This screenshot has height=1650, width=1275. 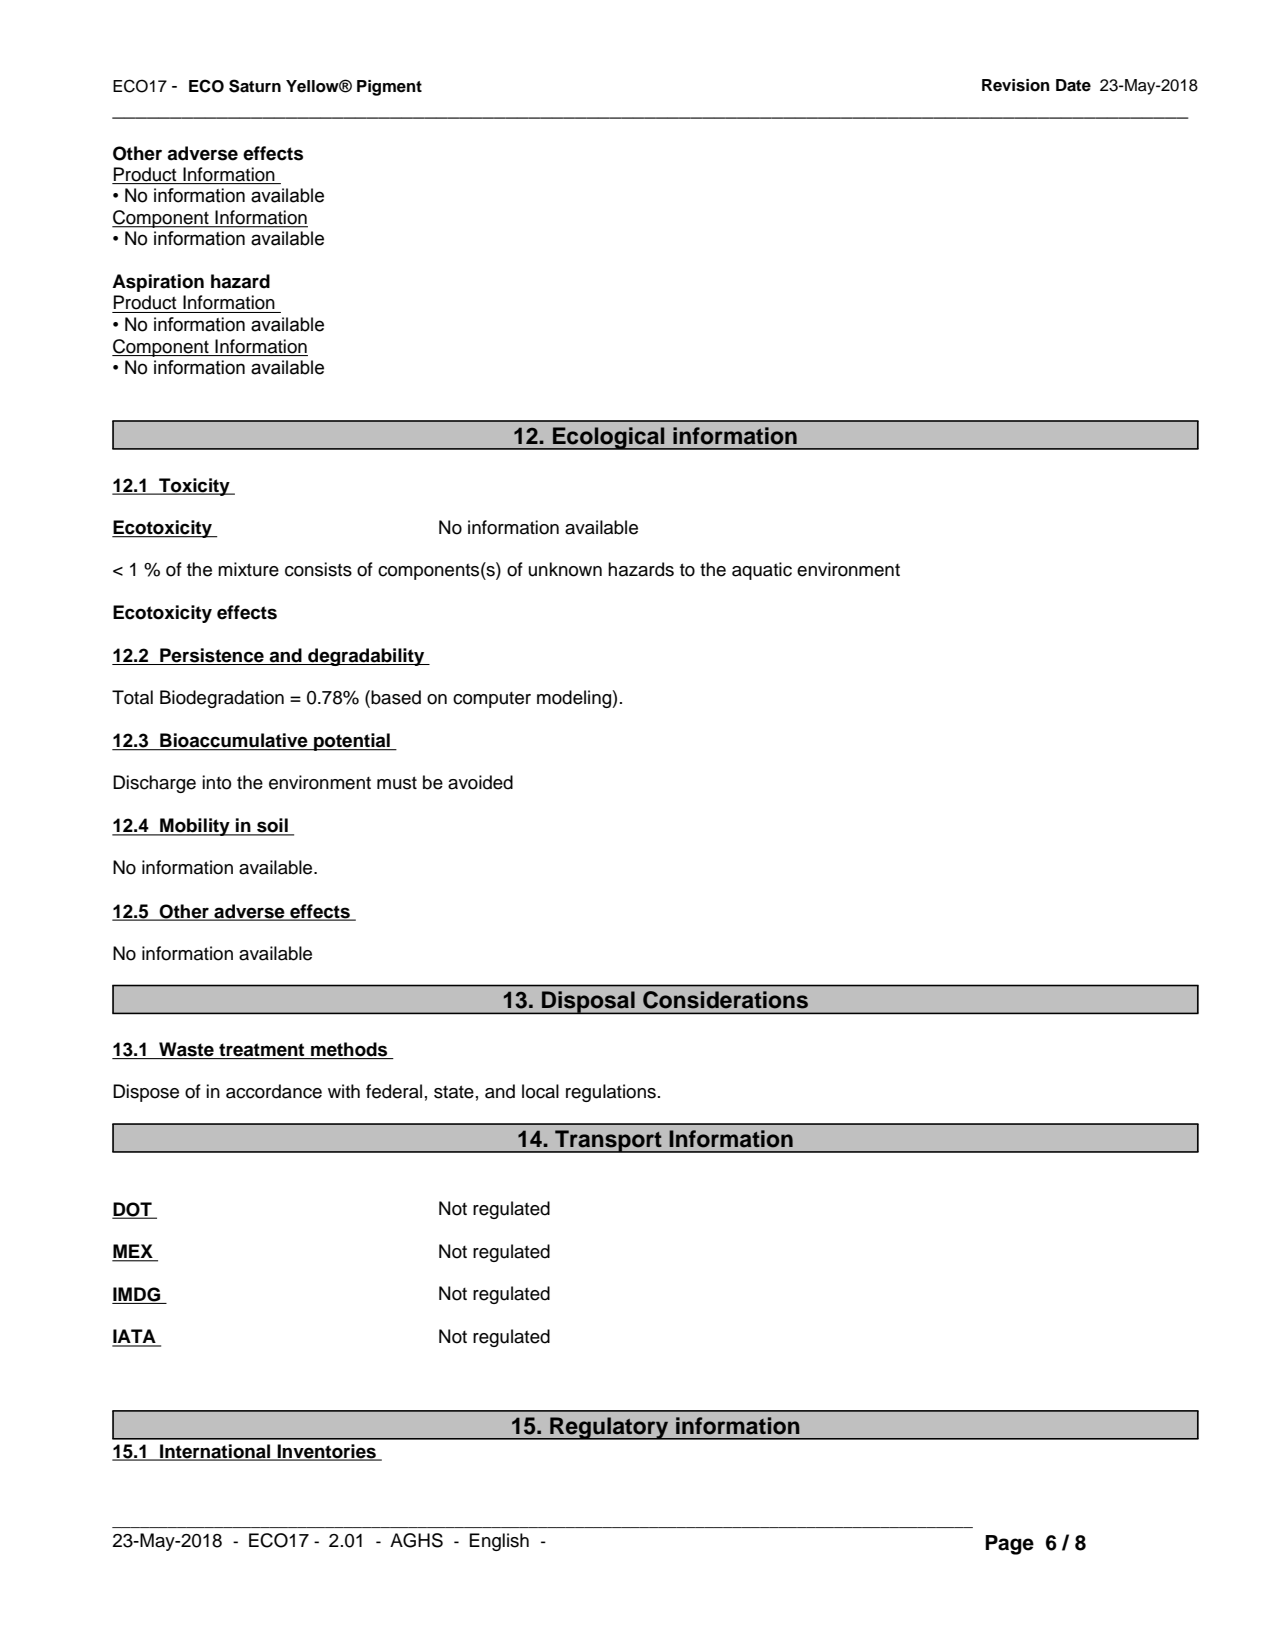 I want to click on aquatic, so click(x=762, y=571).
